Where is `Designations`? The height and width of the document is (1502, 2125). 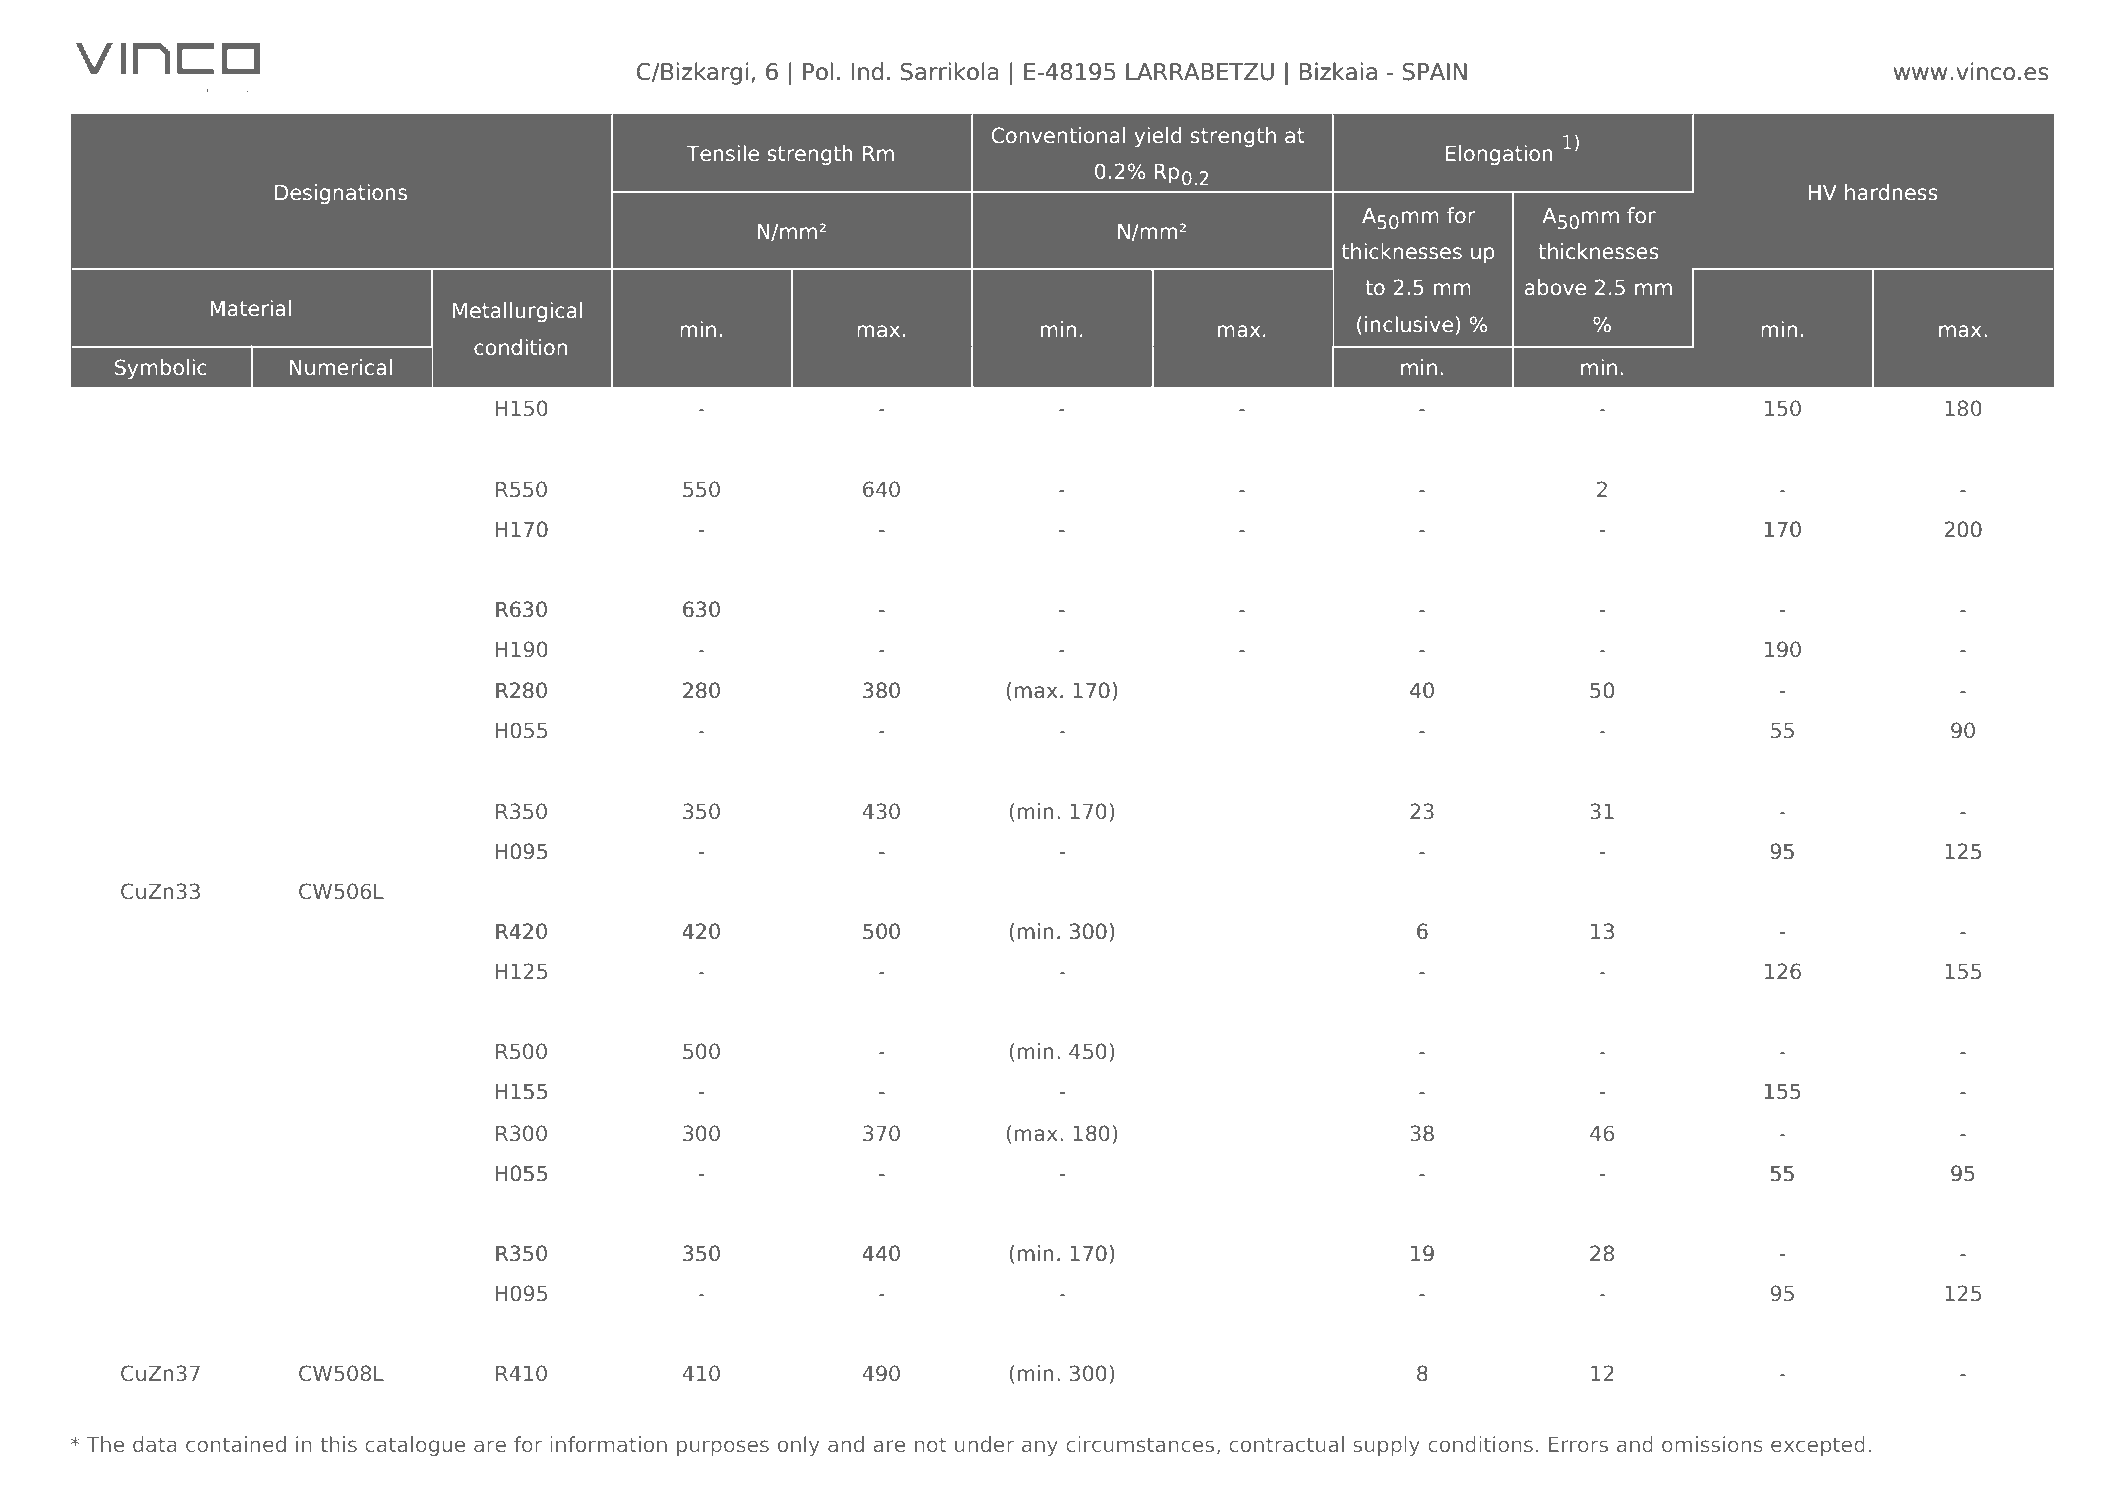
Designations is located at coordinates (341, 194).
